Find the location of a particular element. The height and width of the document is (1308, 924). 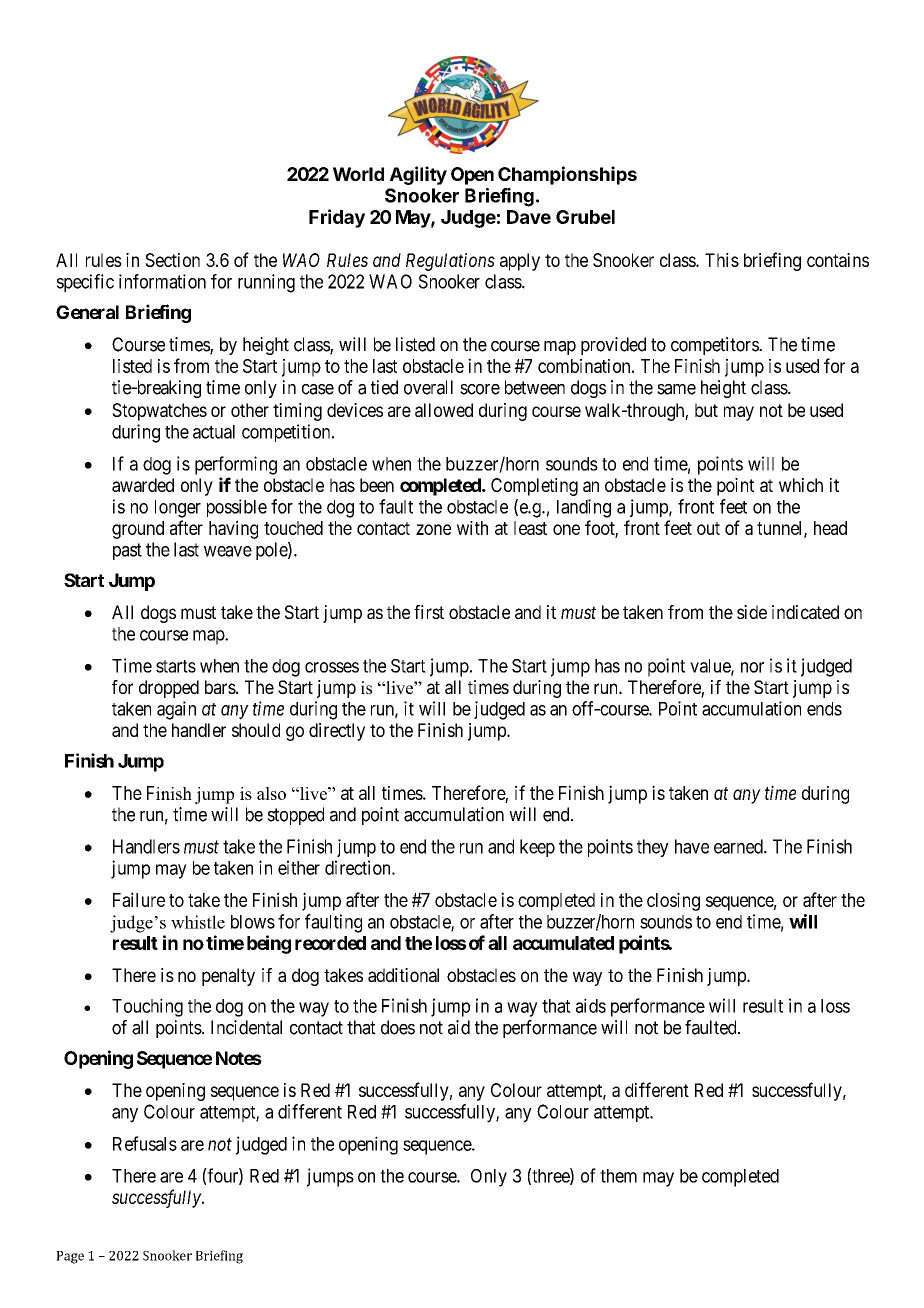

which is located at coordinates (801, 485).
